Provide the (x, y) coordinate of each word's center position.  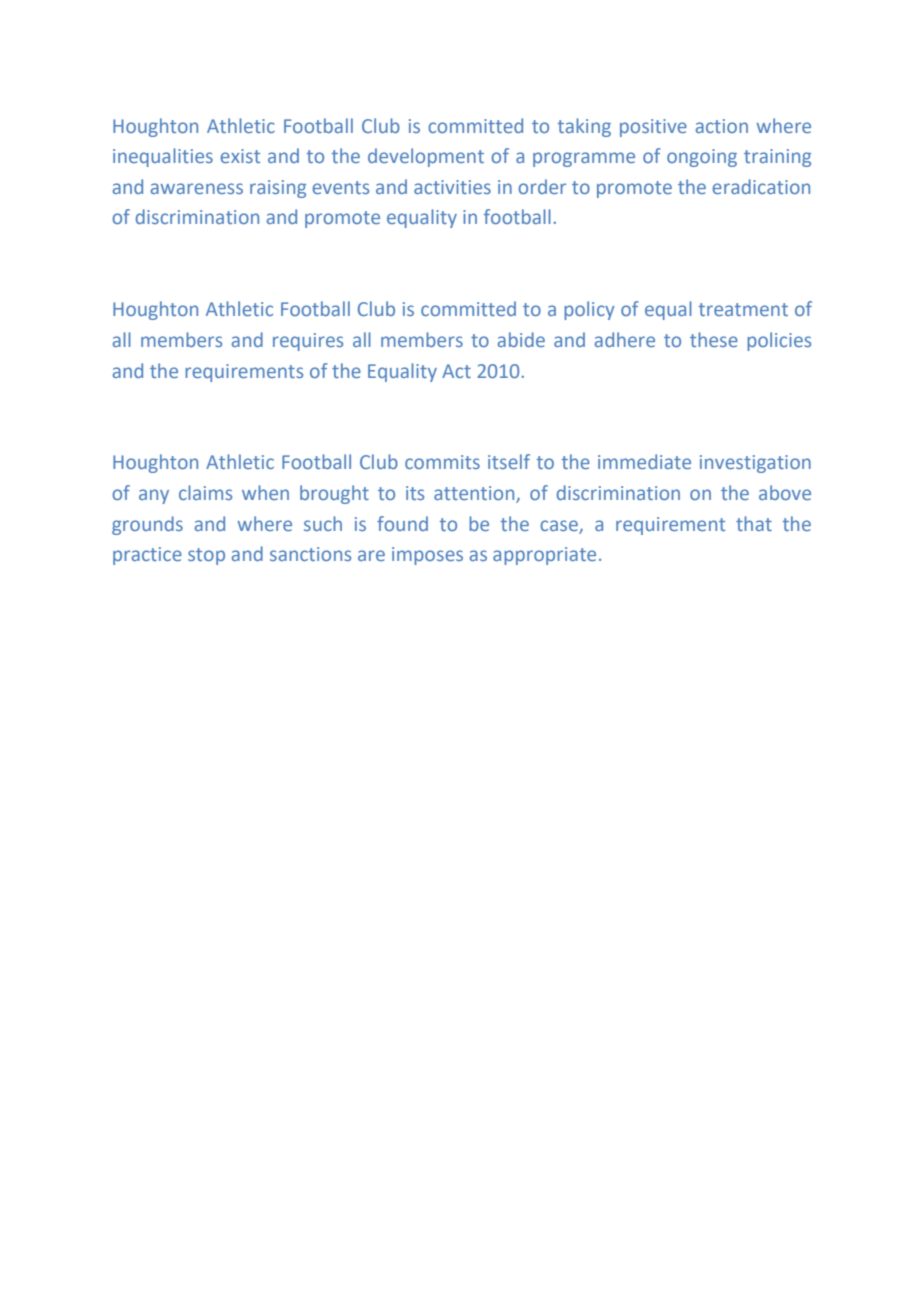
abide (521, 339)
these (714, 339)
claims (205, 492)
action (722, 126)
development (426, 157)
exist (240, 156)
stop (206, 556)
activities (452, 187)
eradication (761, 186)
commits (442, 462)
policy (589, 310)
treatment (743, 309)
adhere (625, 339)
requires (308, 342)
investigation (755, 464)
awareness (197, 188)
